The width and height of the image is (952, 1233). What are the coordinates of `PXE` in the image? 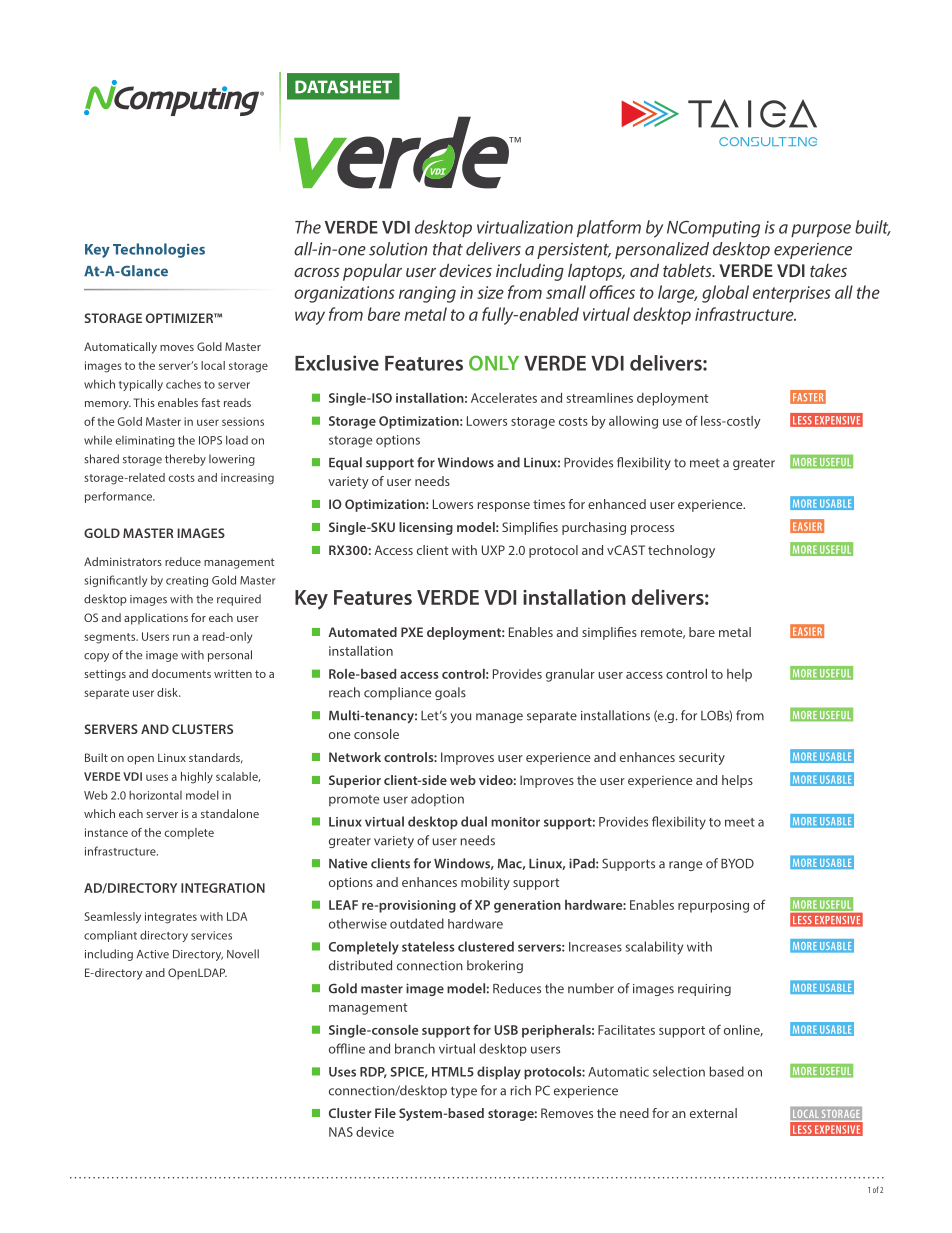 It's located at (412, 632).
